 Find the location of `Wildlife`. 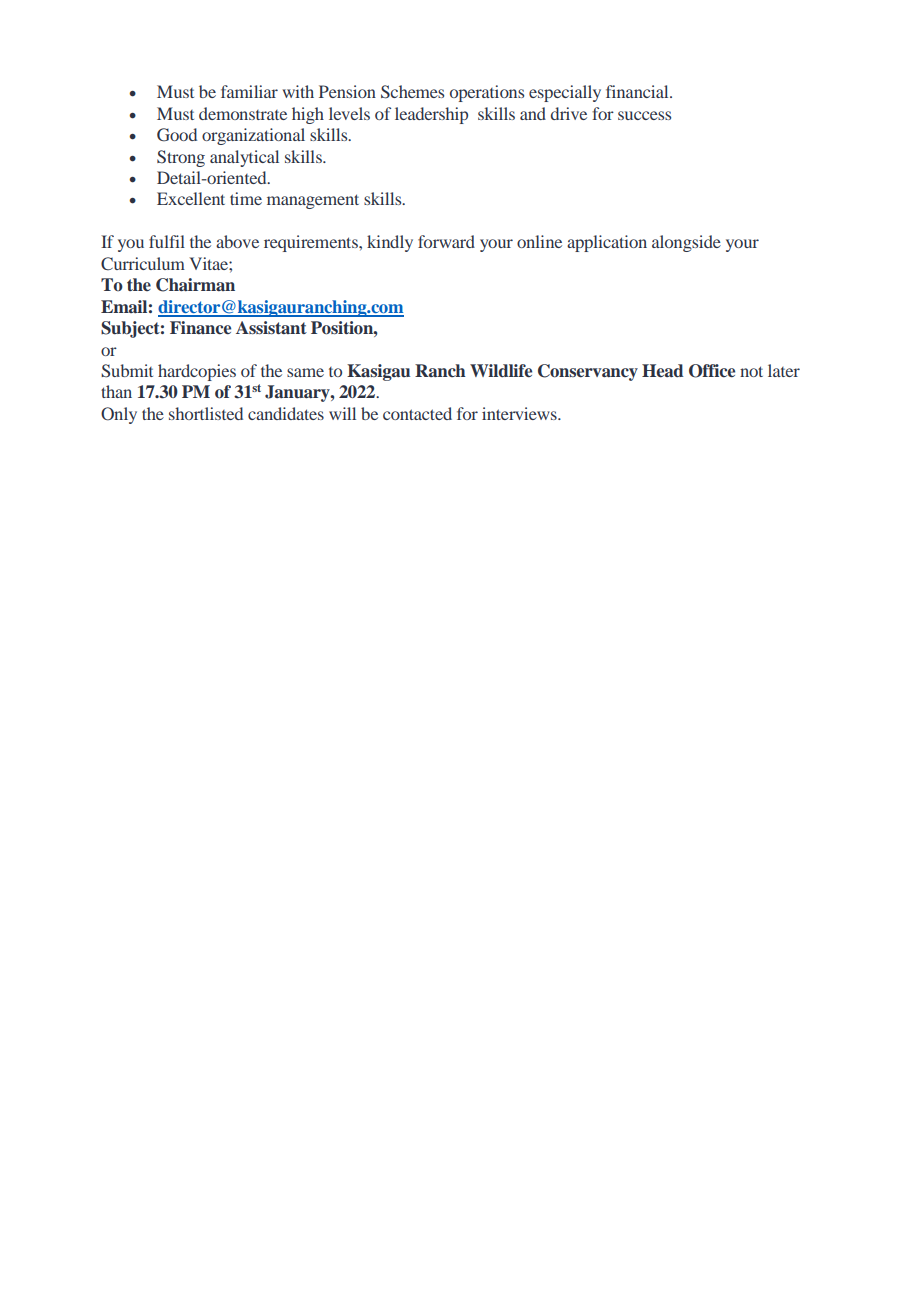

Wildlife is located at coordinates (501, 370).
